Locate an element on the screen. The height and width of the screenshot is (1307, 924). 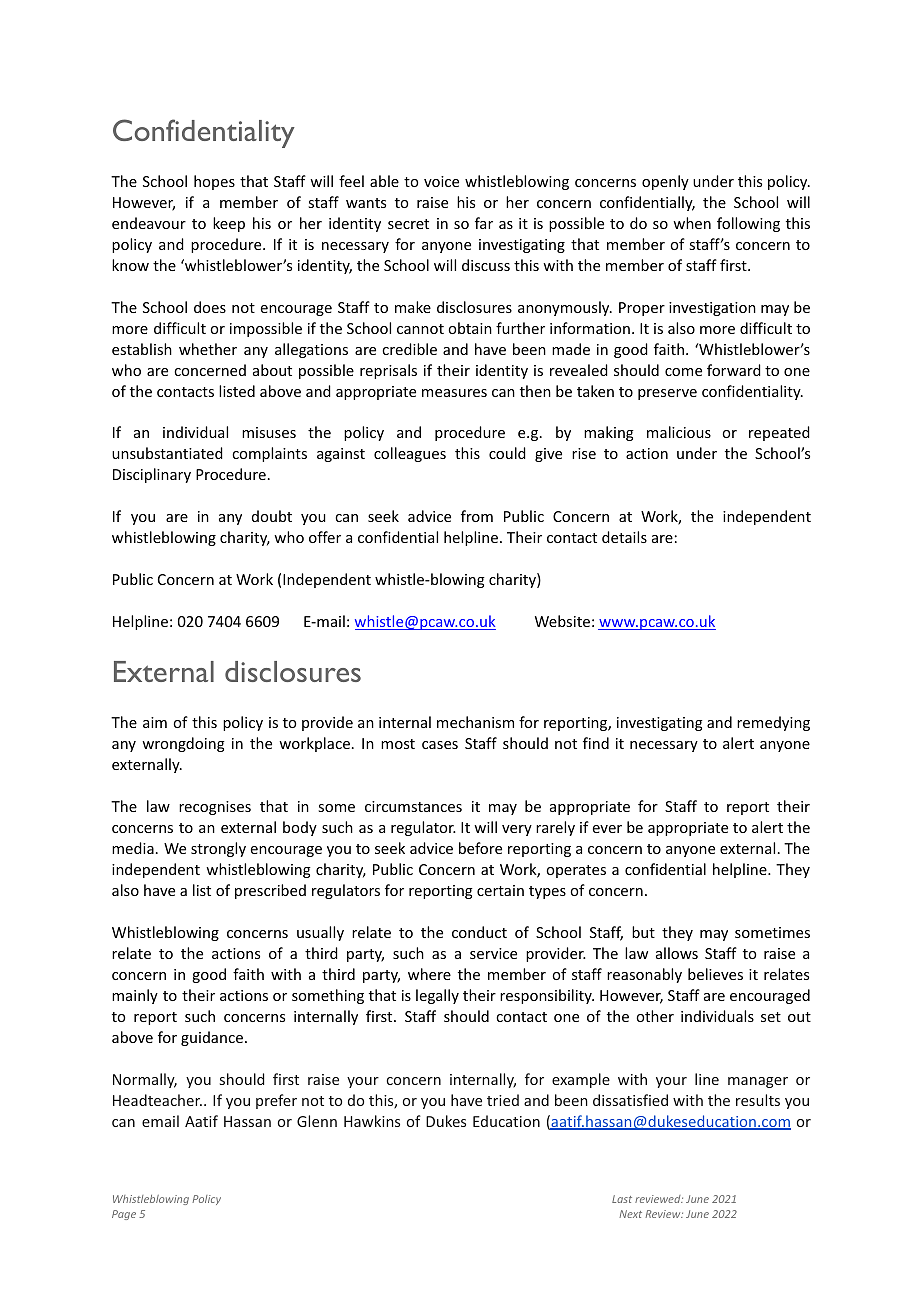
prescribed is located at coordinates (270, 891).
